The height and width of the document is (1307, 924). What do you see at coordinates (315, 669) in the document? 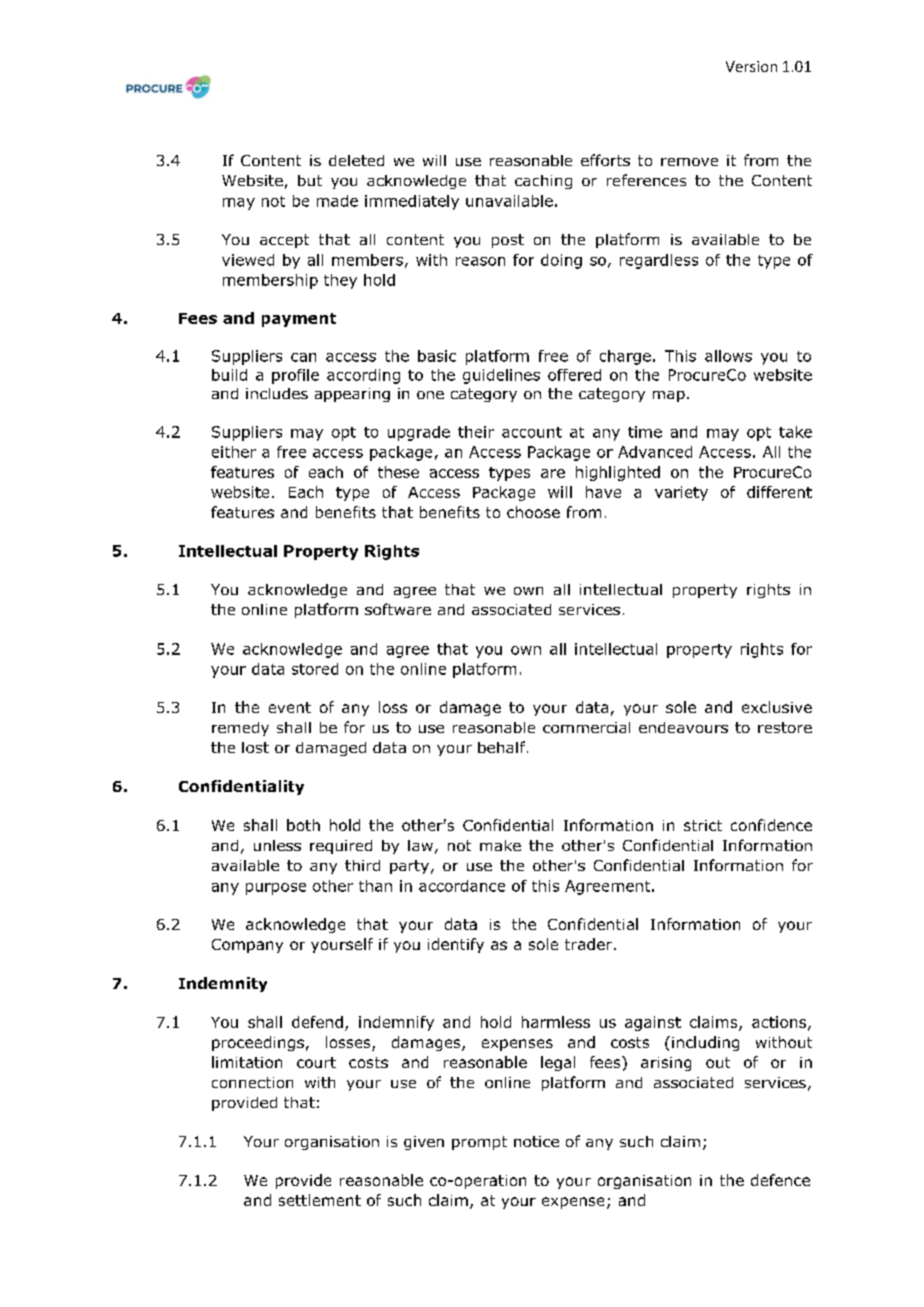
I see `stored` at bounding box center [315, 669].
